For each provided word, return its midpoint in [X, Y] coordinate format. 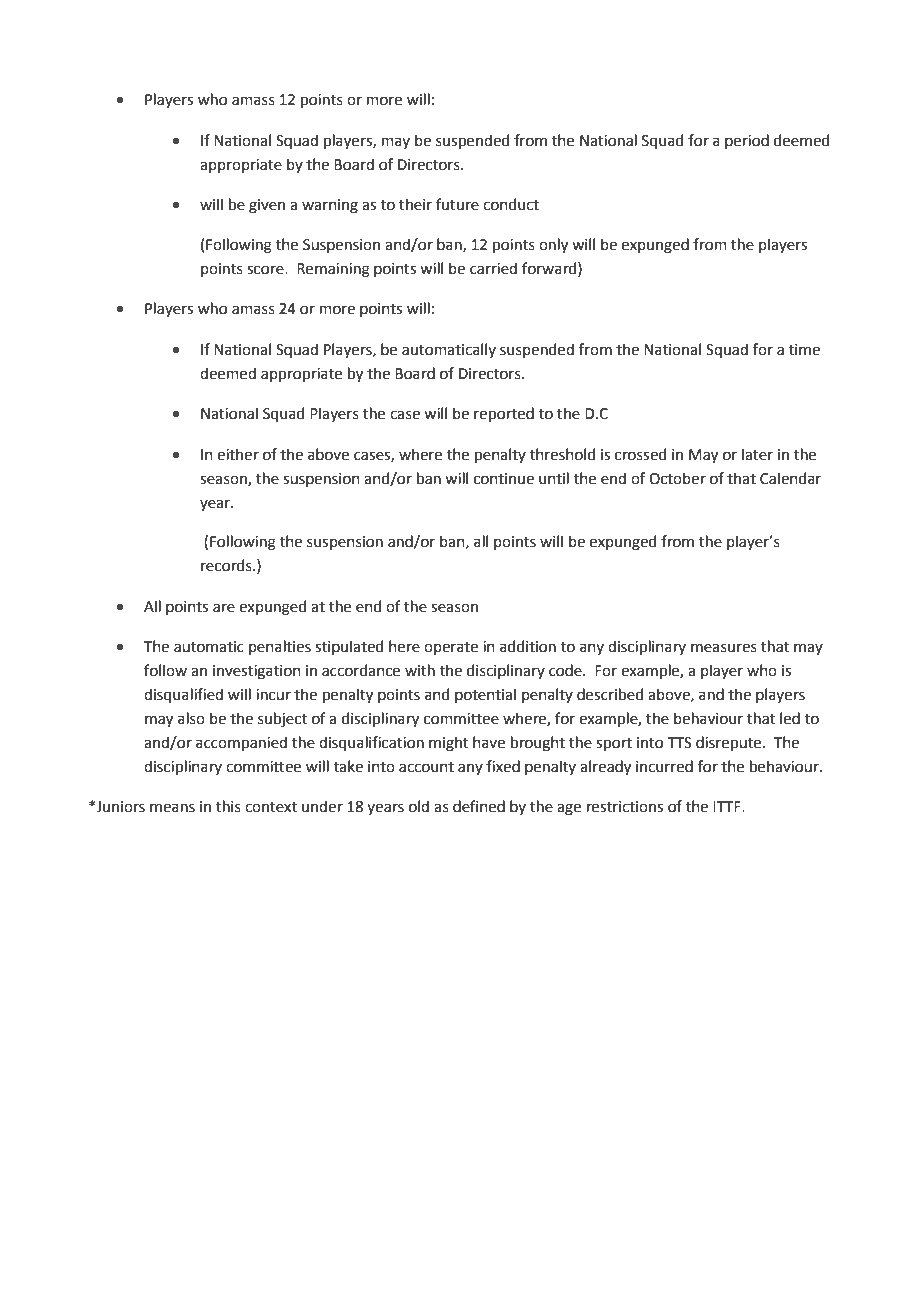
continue [504, 479]
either [238, 454]
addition [528, 646]
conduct [511, 204]
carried [493, 268]
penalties [280, 647]
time [804, 350]
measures [724, 648]
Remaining [333, 270]
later [757, 454]
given [267, 206]
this [228, 806]
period [747, 141]
